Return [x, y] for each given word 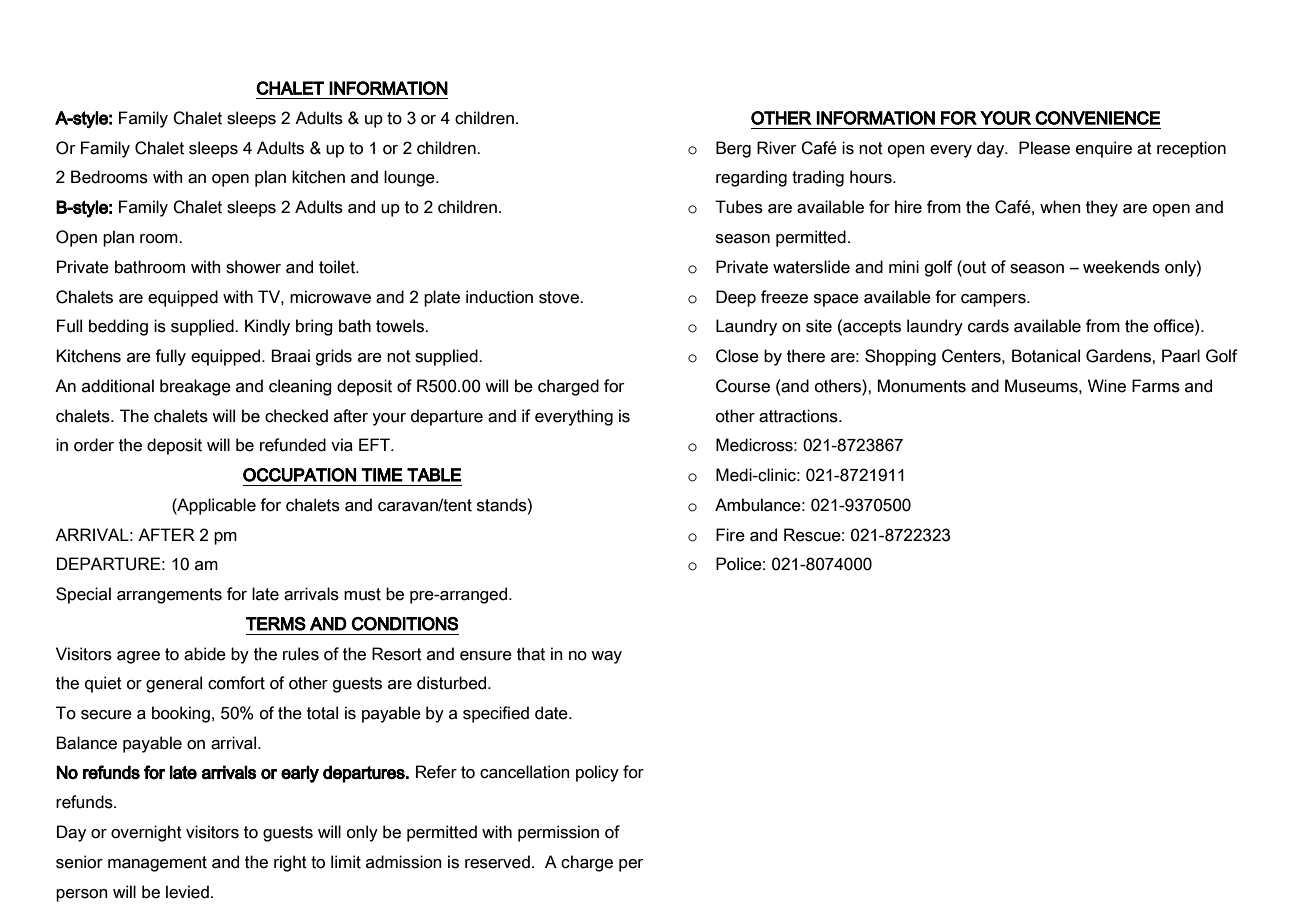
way [606, 657]
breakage [195, 387]
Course [743, 386]
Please [1044, 148]
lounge [410, 178]
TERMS [275, 624]
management [157, 864]
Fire [730, 535]
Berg [733, 149]
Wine [1107, 386]
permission [558, 833]
